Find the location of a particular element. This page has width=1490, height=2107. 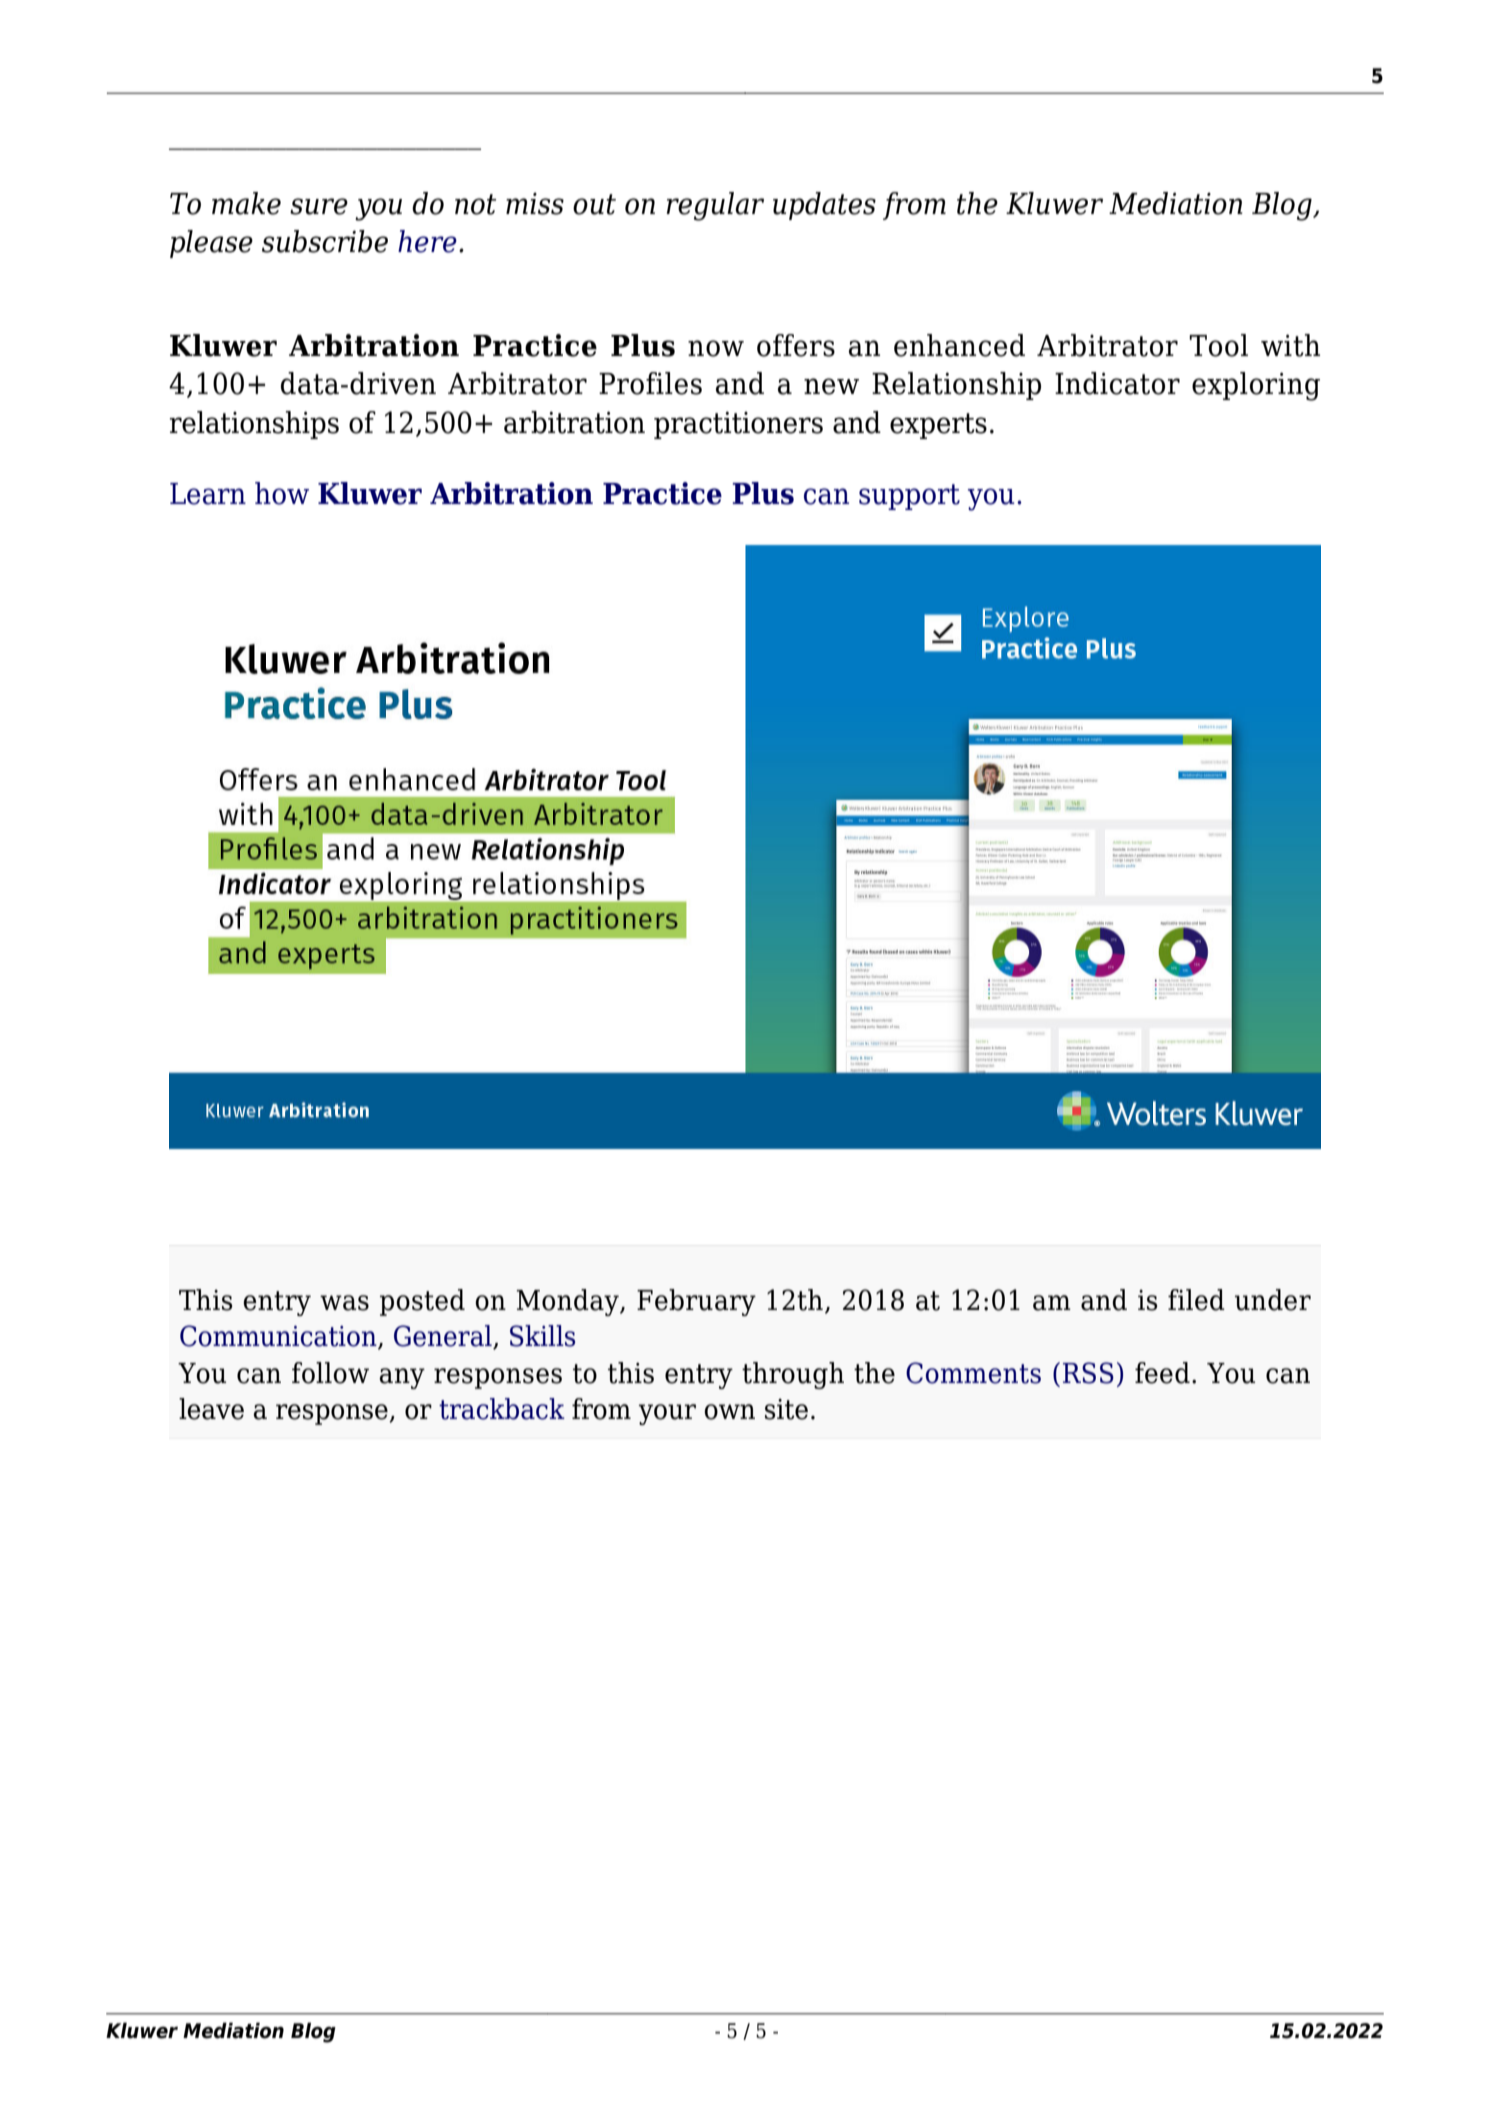

regular is located at coordinates (715, 206).
